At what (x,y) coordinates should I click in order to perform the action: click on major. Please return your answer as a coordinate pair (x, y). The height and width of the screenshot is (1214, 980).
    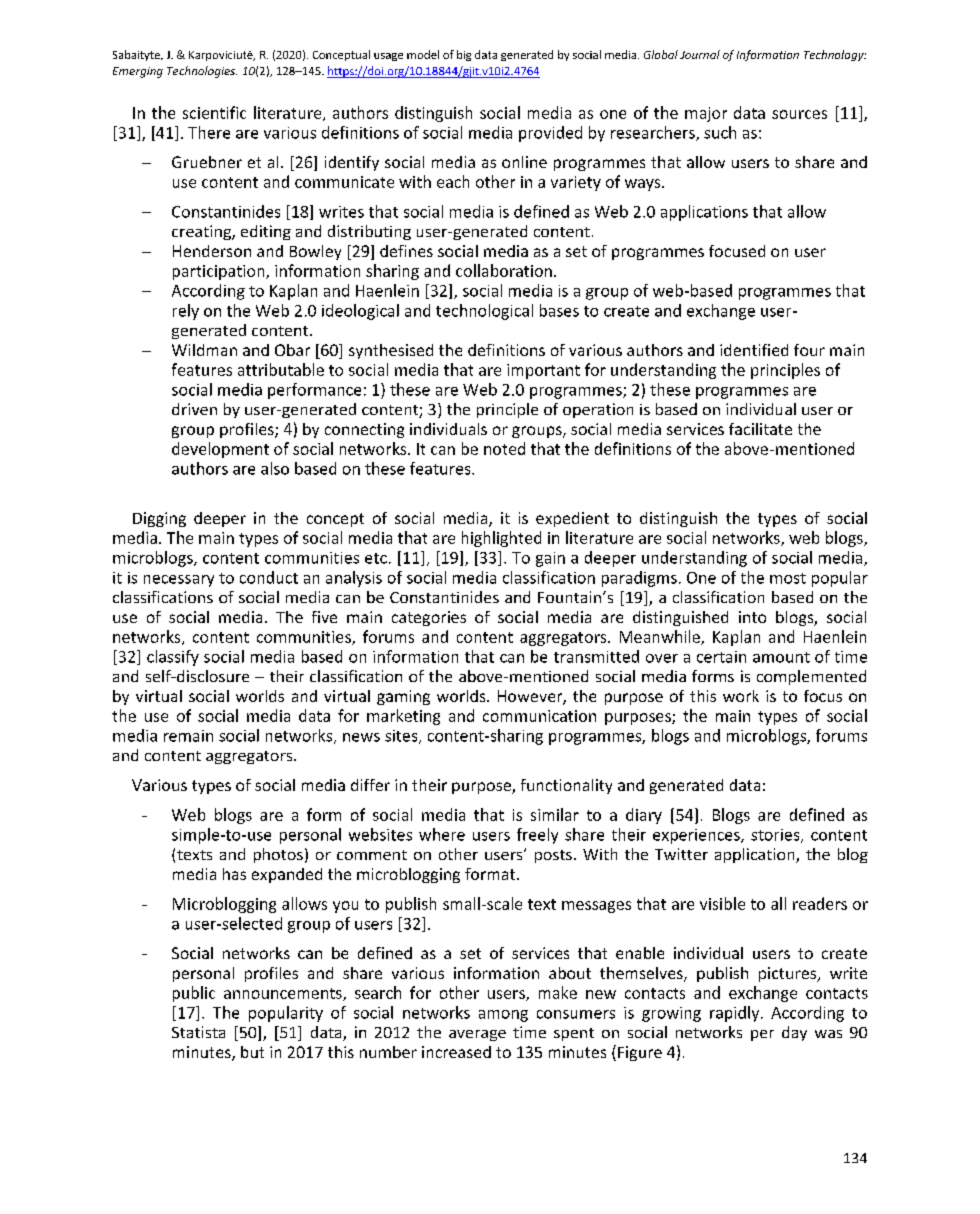
    Looking at the image, I should click on (706, 114).
